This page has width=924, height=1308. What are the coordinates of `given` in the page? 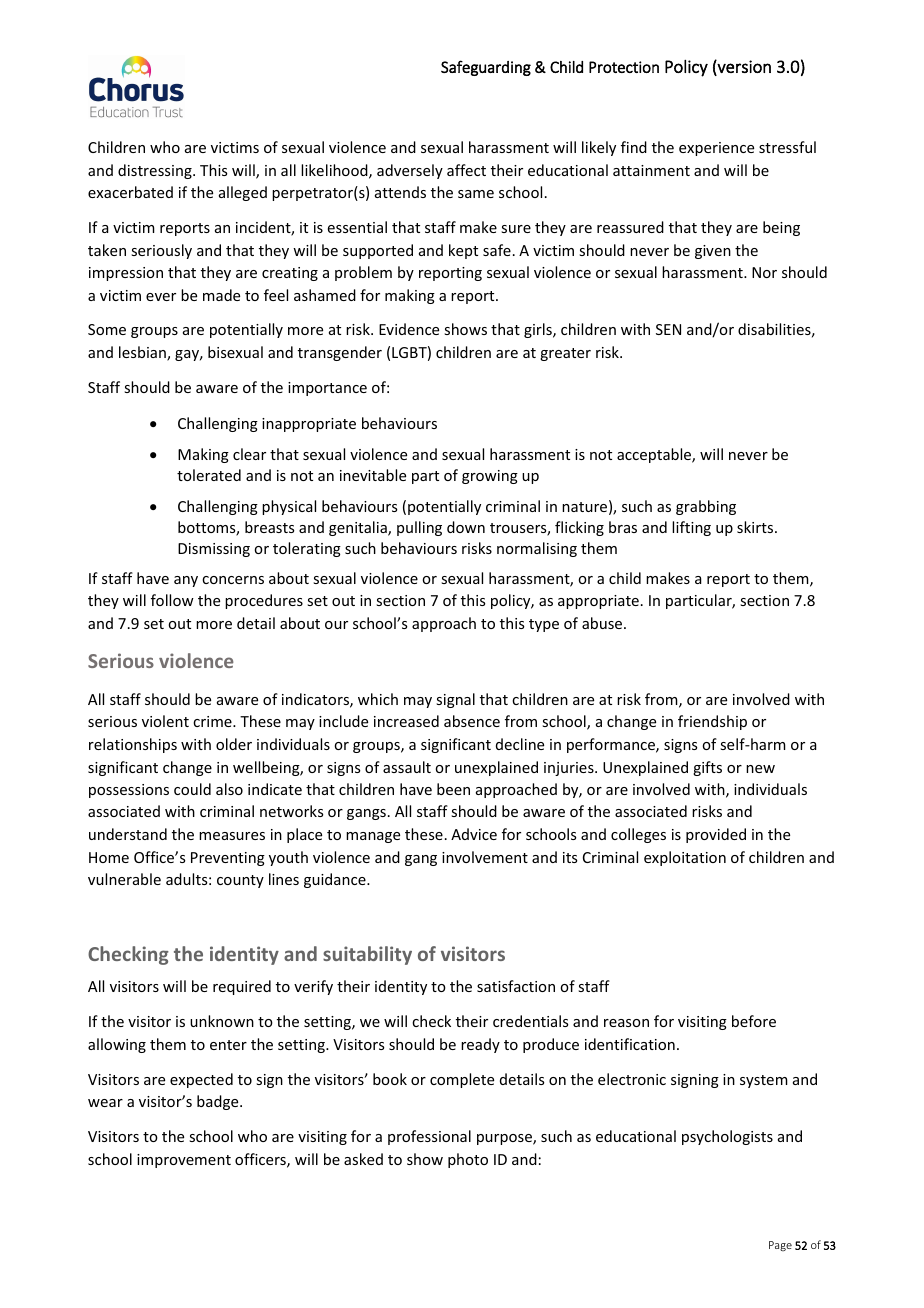 It's located at (713, 252).
